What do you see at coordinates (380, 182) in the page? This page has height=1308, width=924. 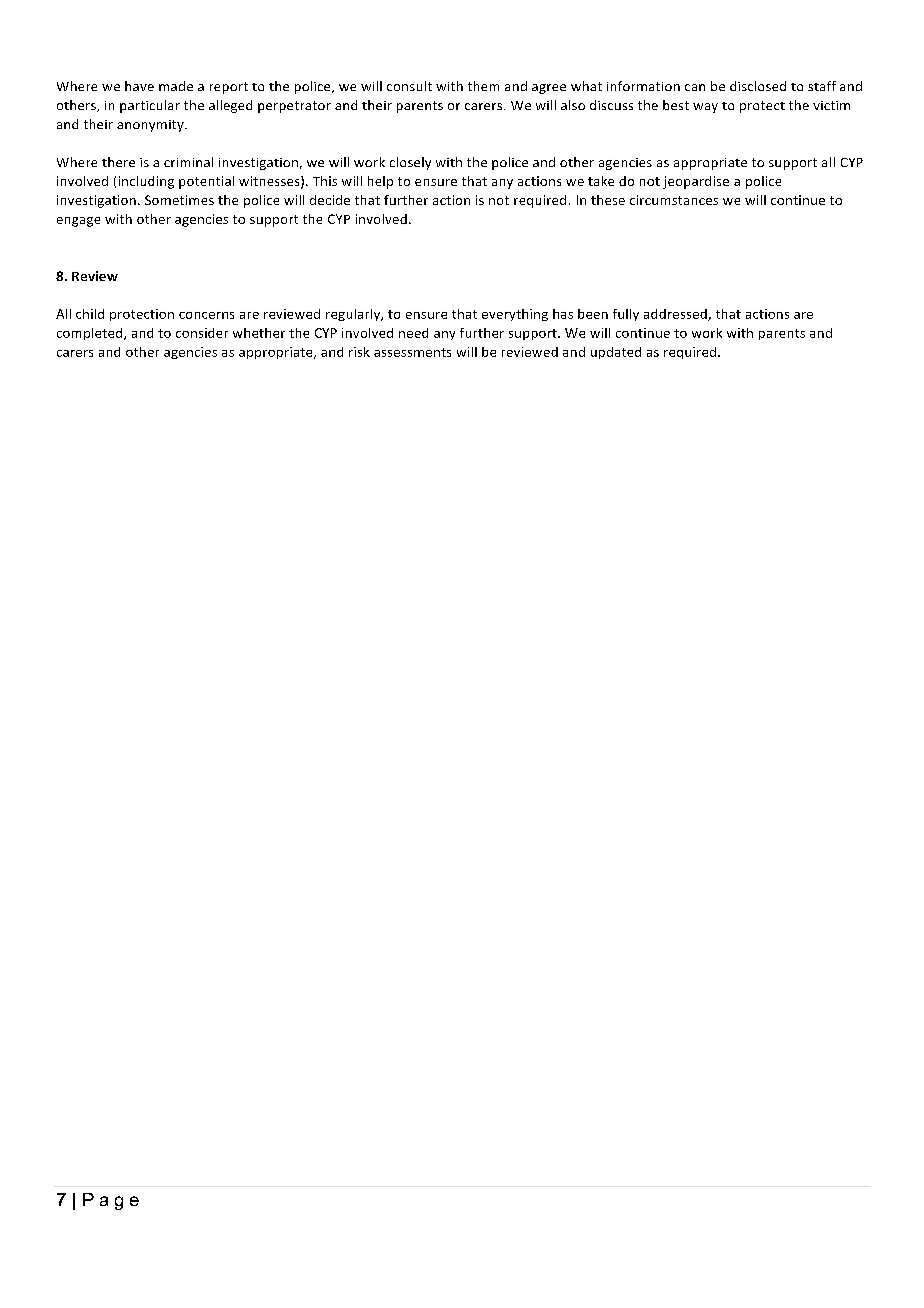 I see `help` at bounding box center [380, 182].
